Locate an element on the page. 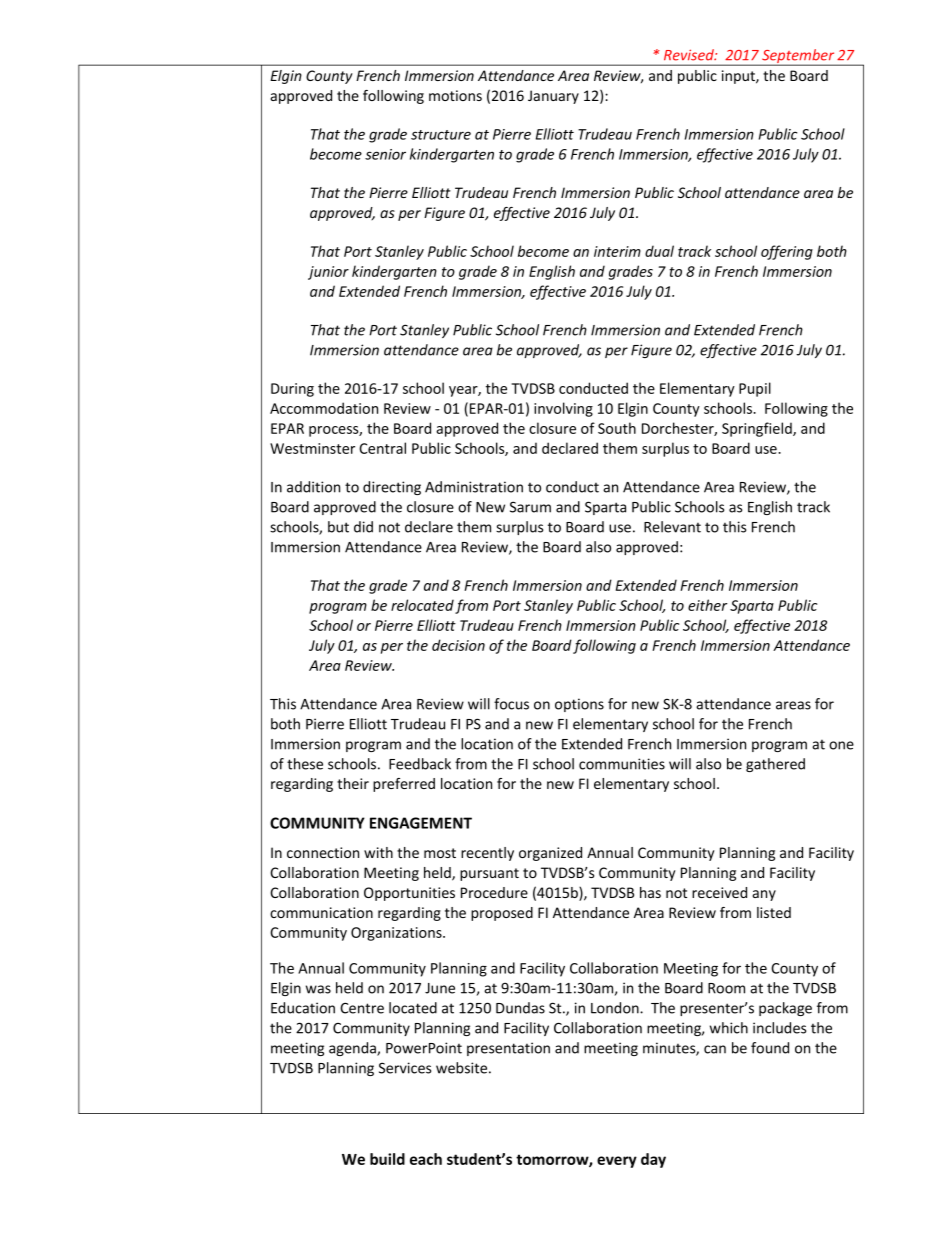 The image size is (952, 1233). offering is located at coordinates (787, 252).
